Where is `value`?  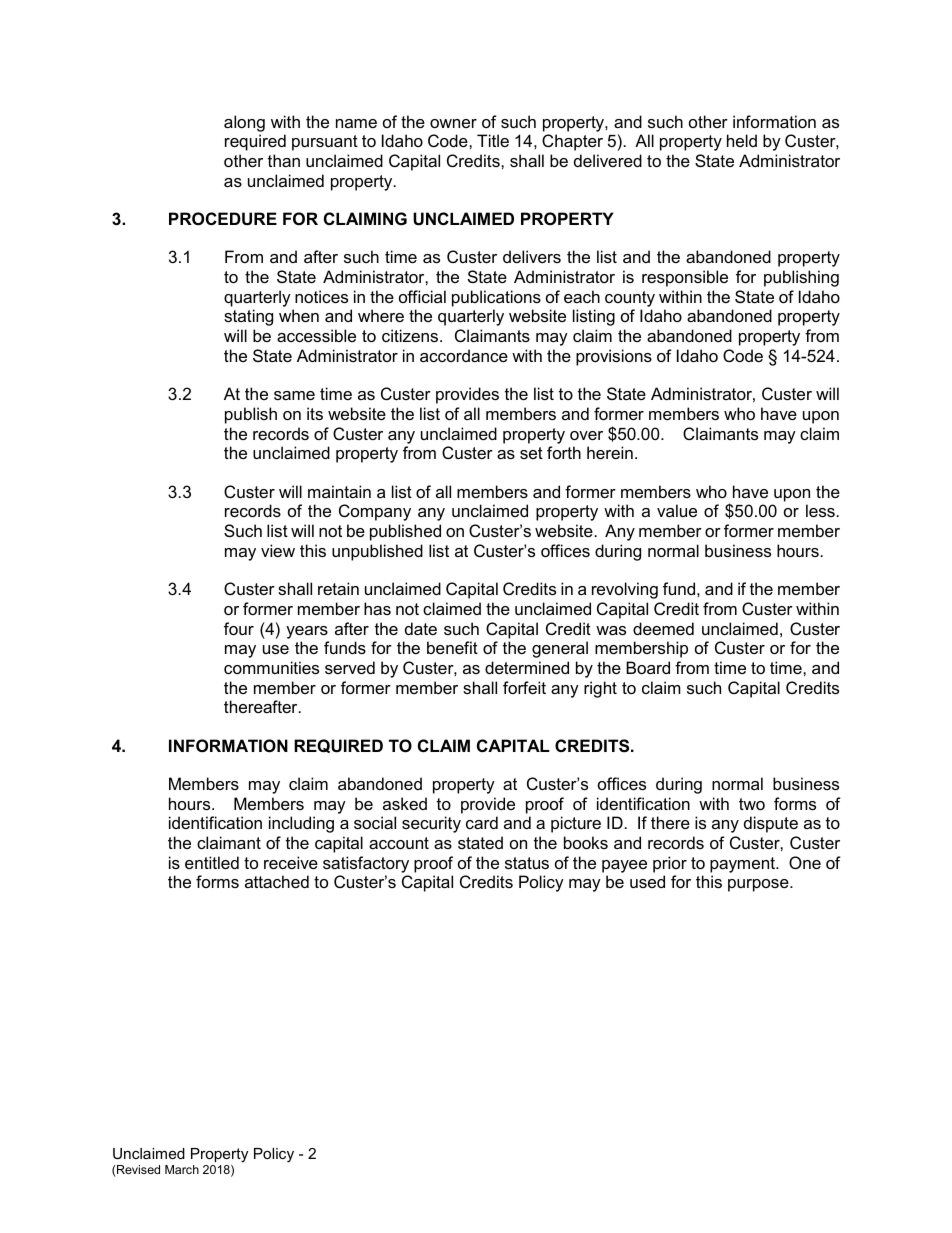 value is located at coordinates (677, 510).
